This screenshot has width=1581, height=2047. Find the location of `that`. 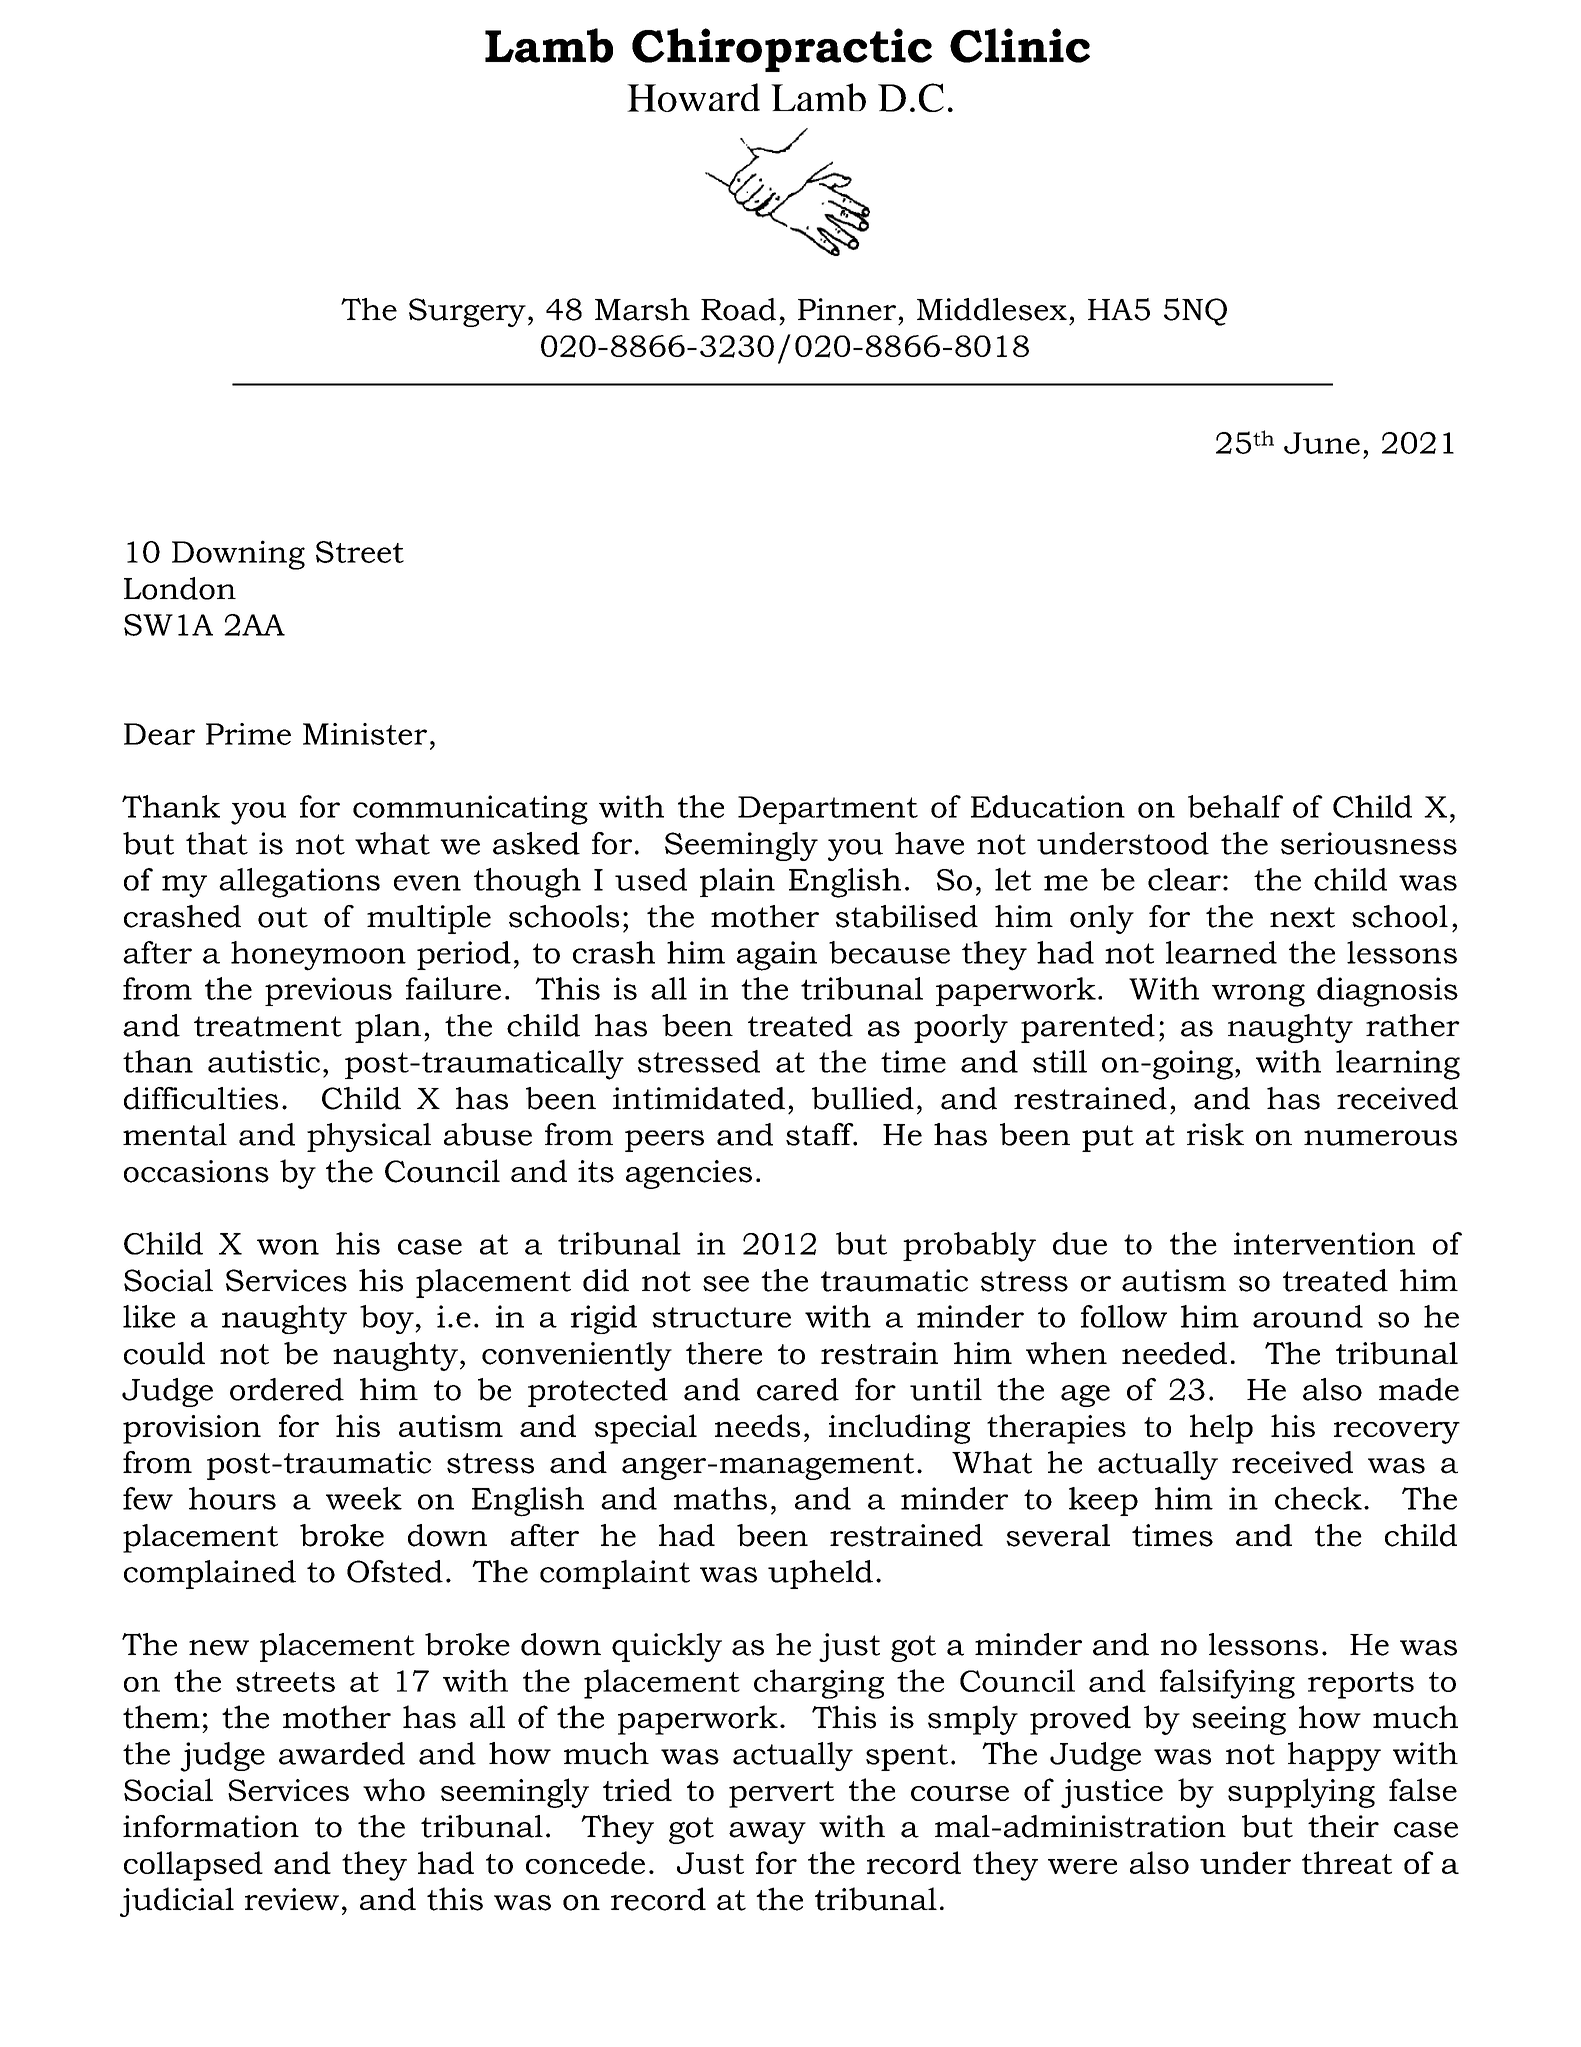

that is located at coordinates (217, 843).
